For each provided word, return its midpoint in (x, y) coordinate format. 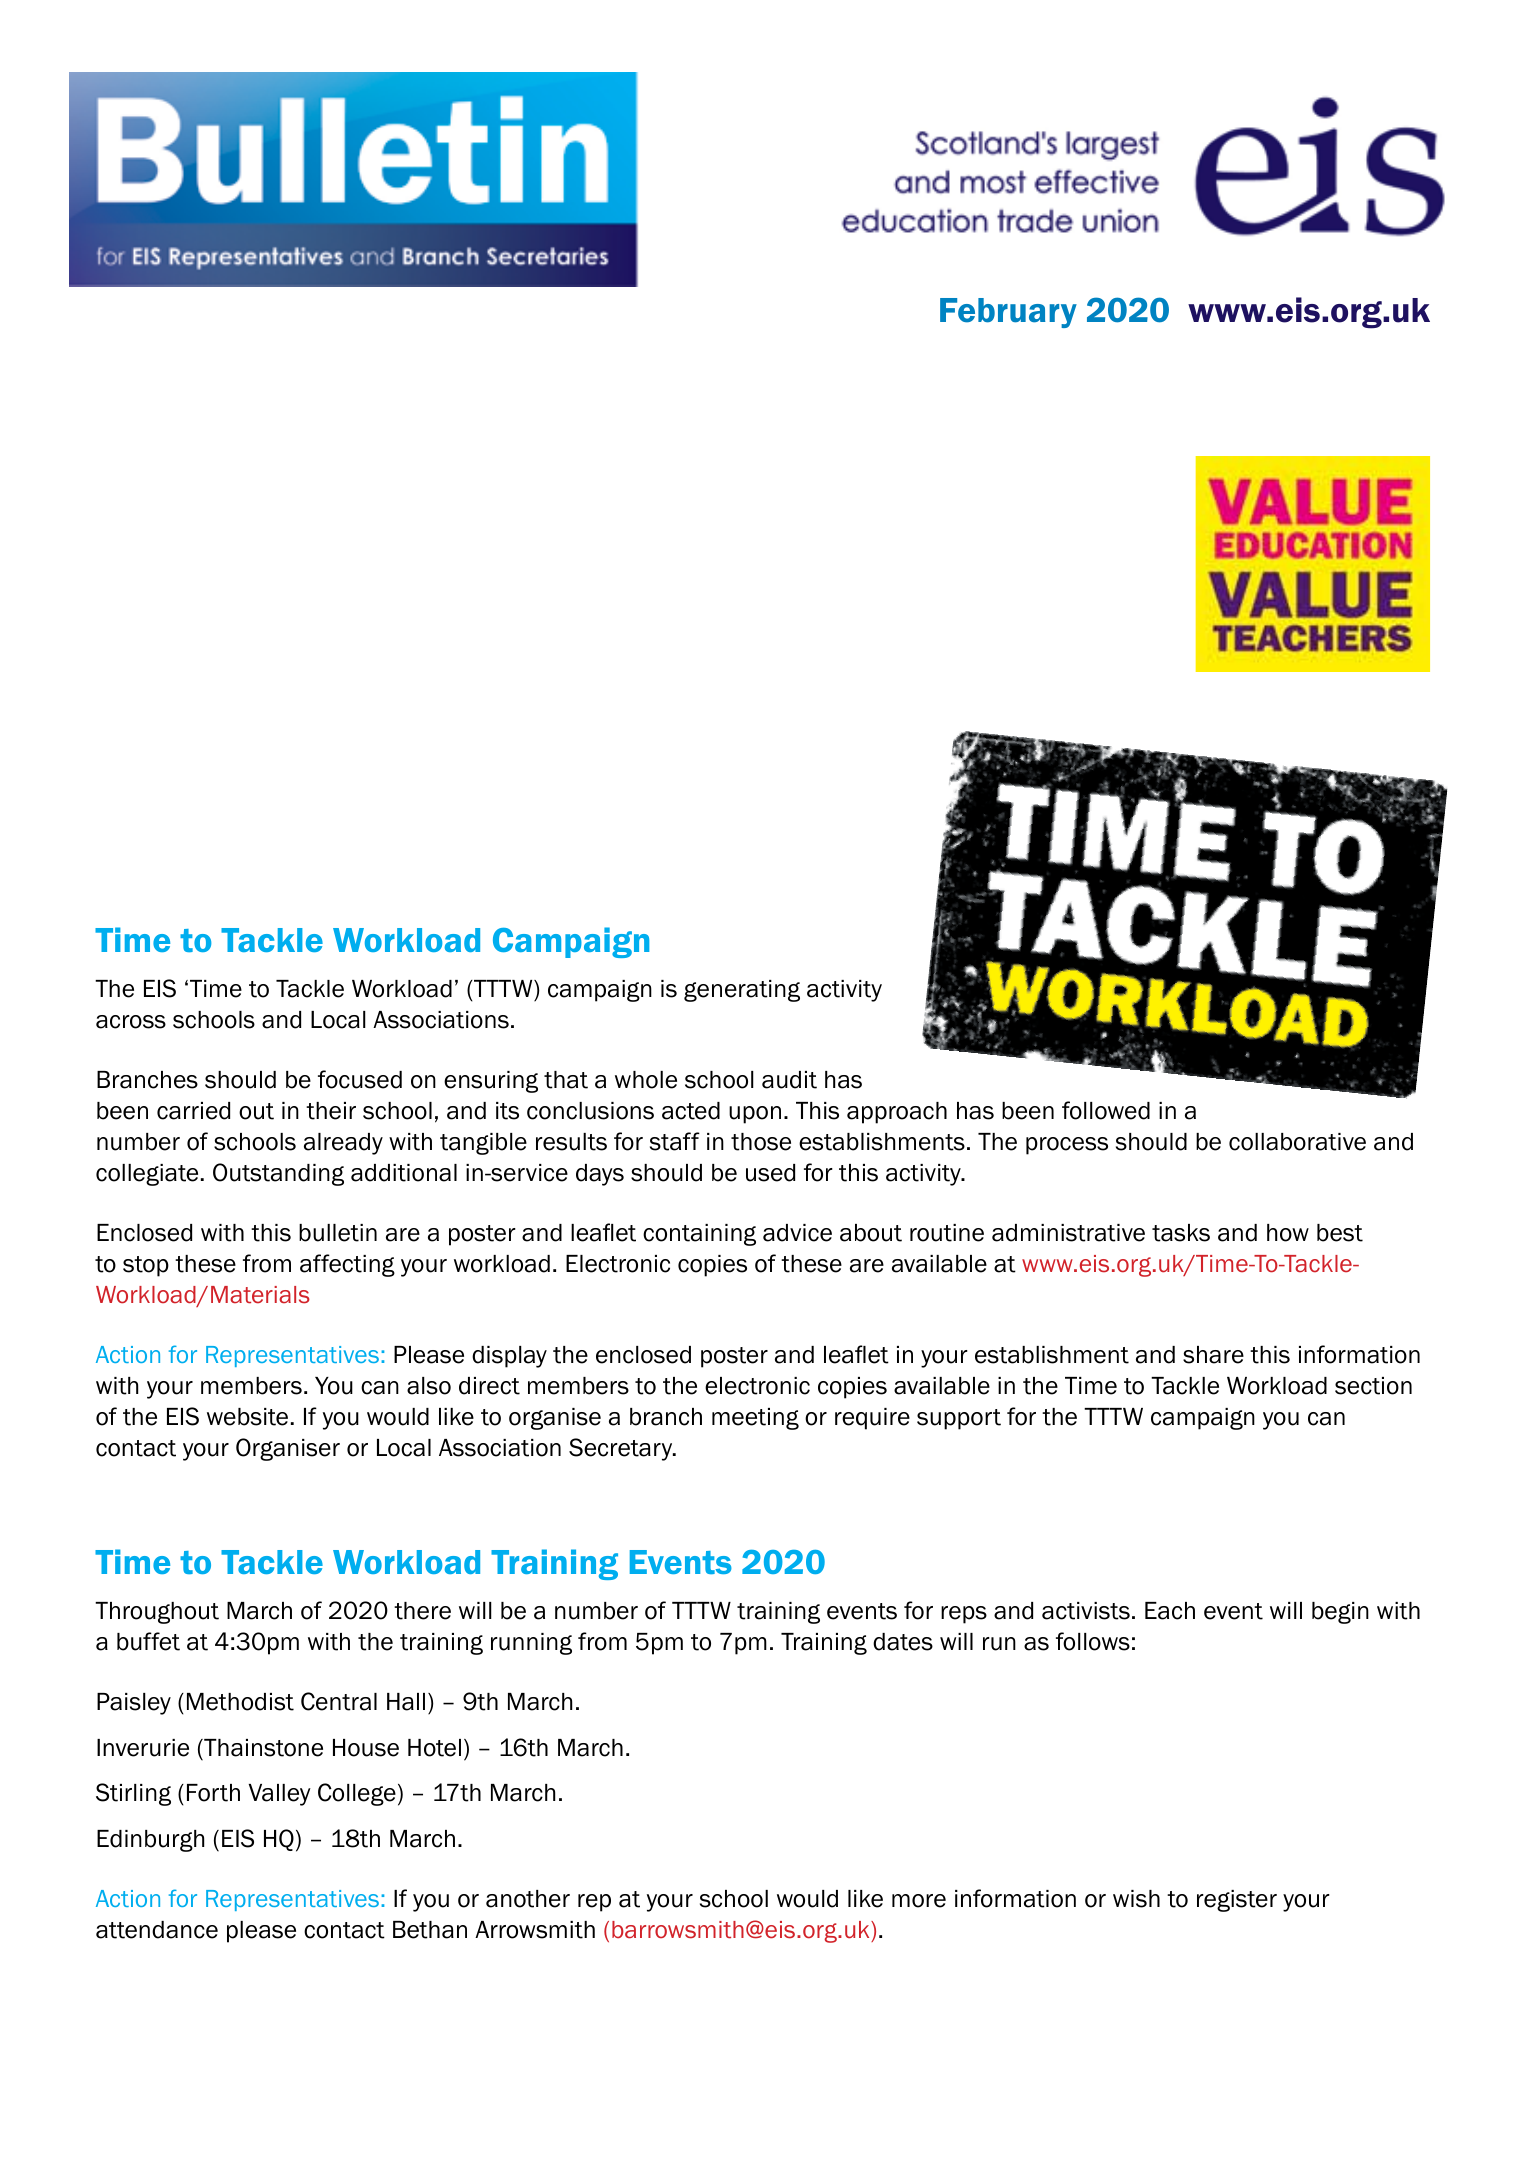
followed (1106, 1110)
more (919, 1901)
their (331, 1111)
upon (755, 1115)
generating (742, 991)
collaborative (1297, 1142)
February (1008, 313)
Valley (280, 1795)
